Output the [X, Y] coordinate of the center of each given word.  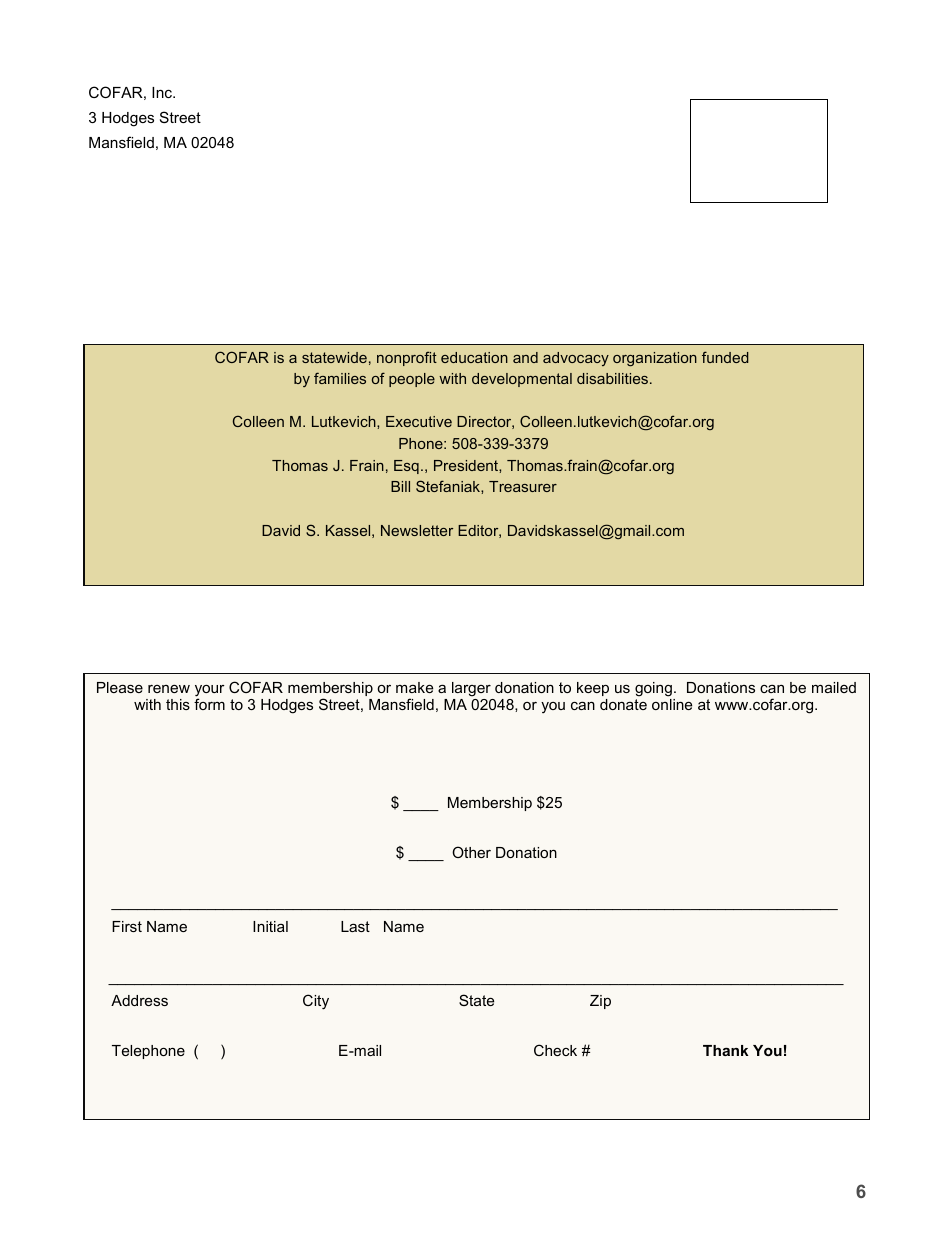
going [653, 689]
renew [169, 689]
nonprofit [407, 358]
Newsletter [417, 530]
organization [655, 359]
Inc [163, 92]
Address [139, 1000]
